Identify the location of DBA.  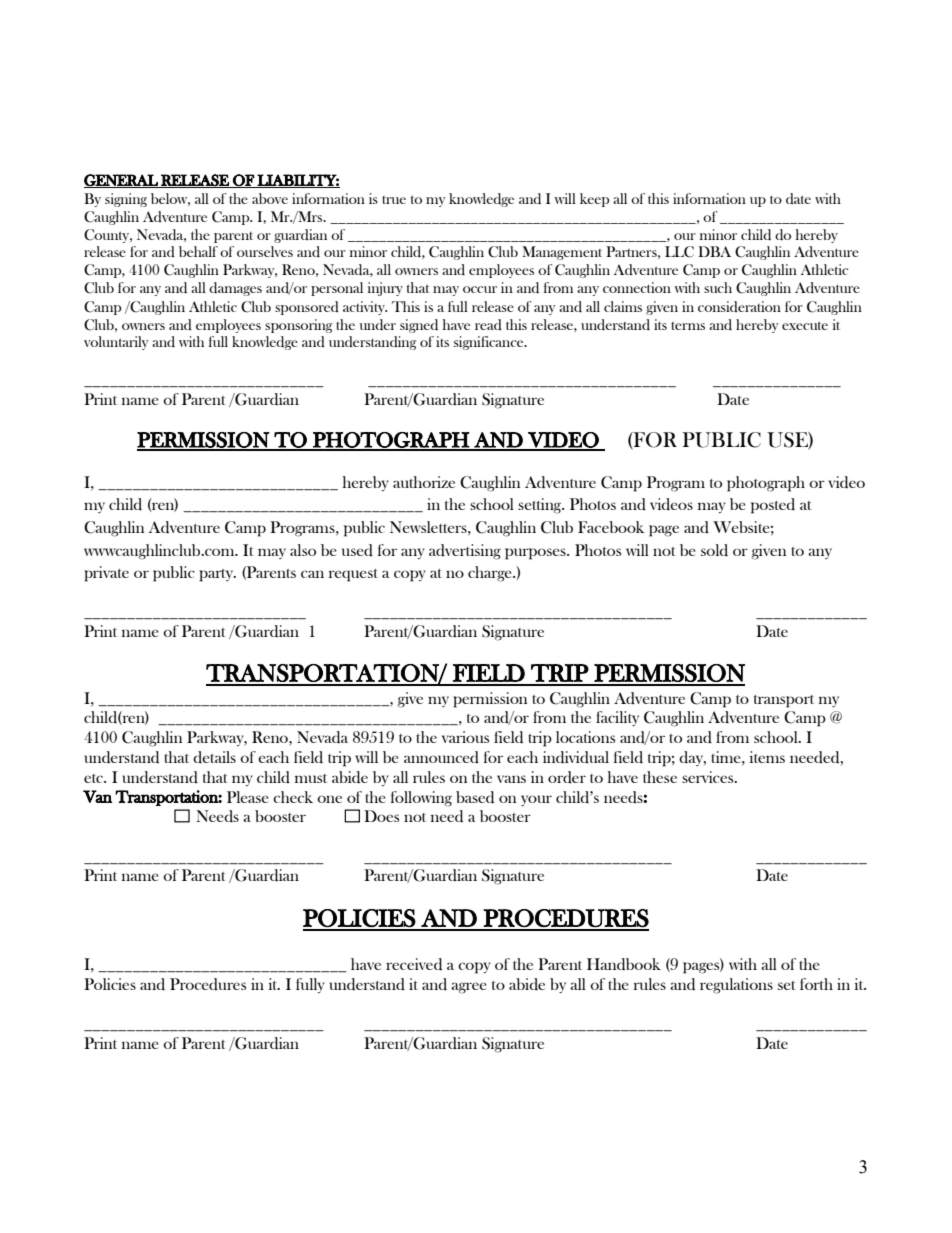
(714, 251).
